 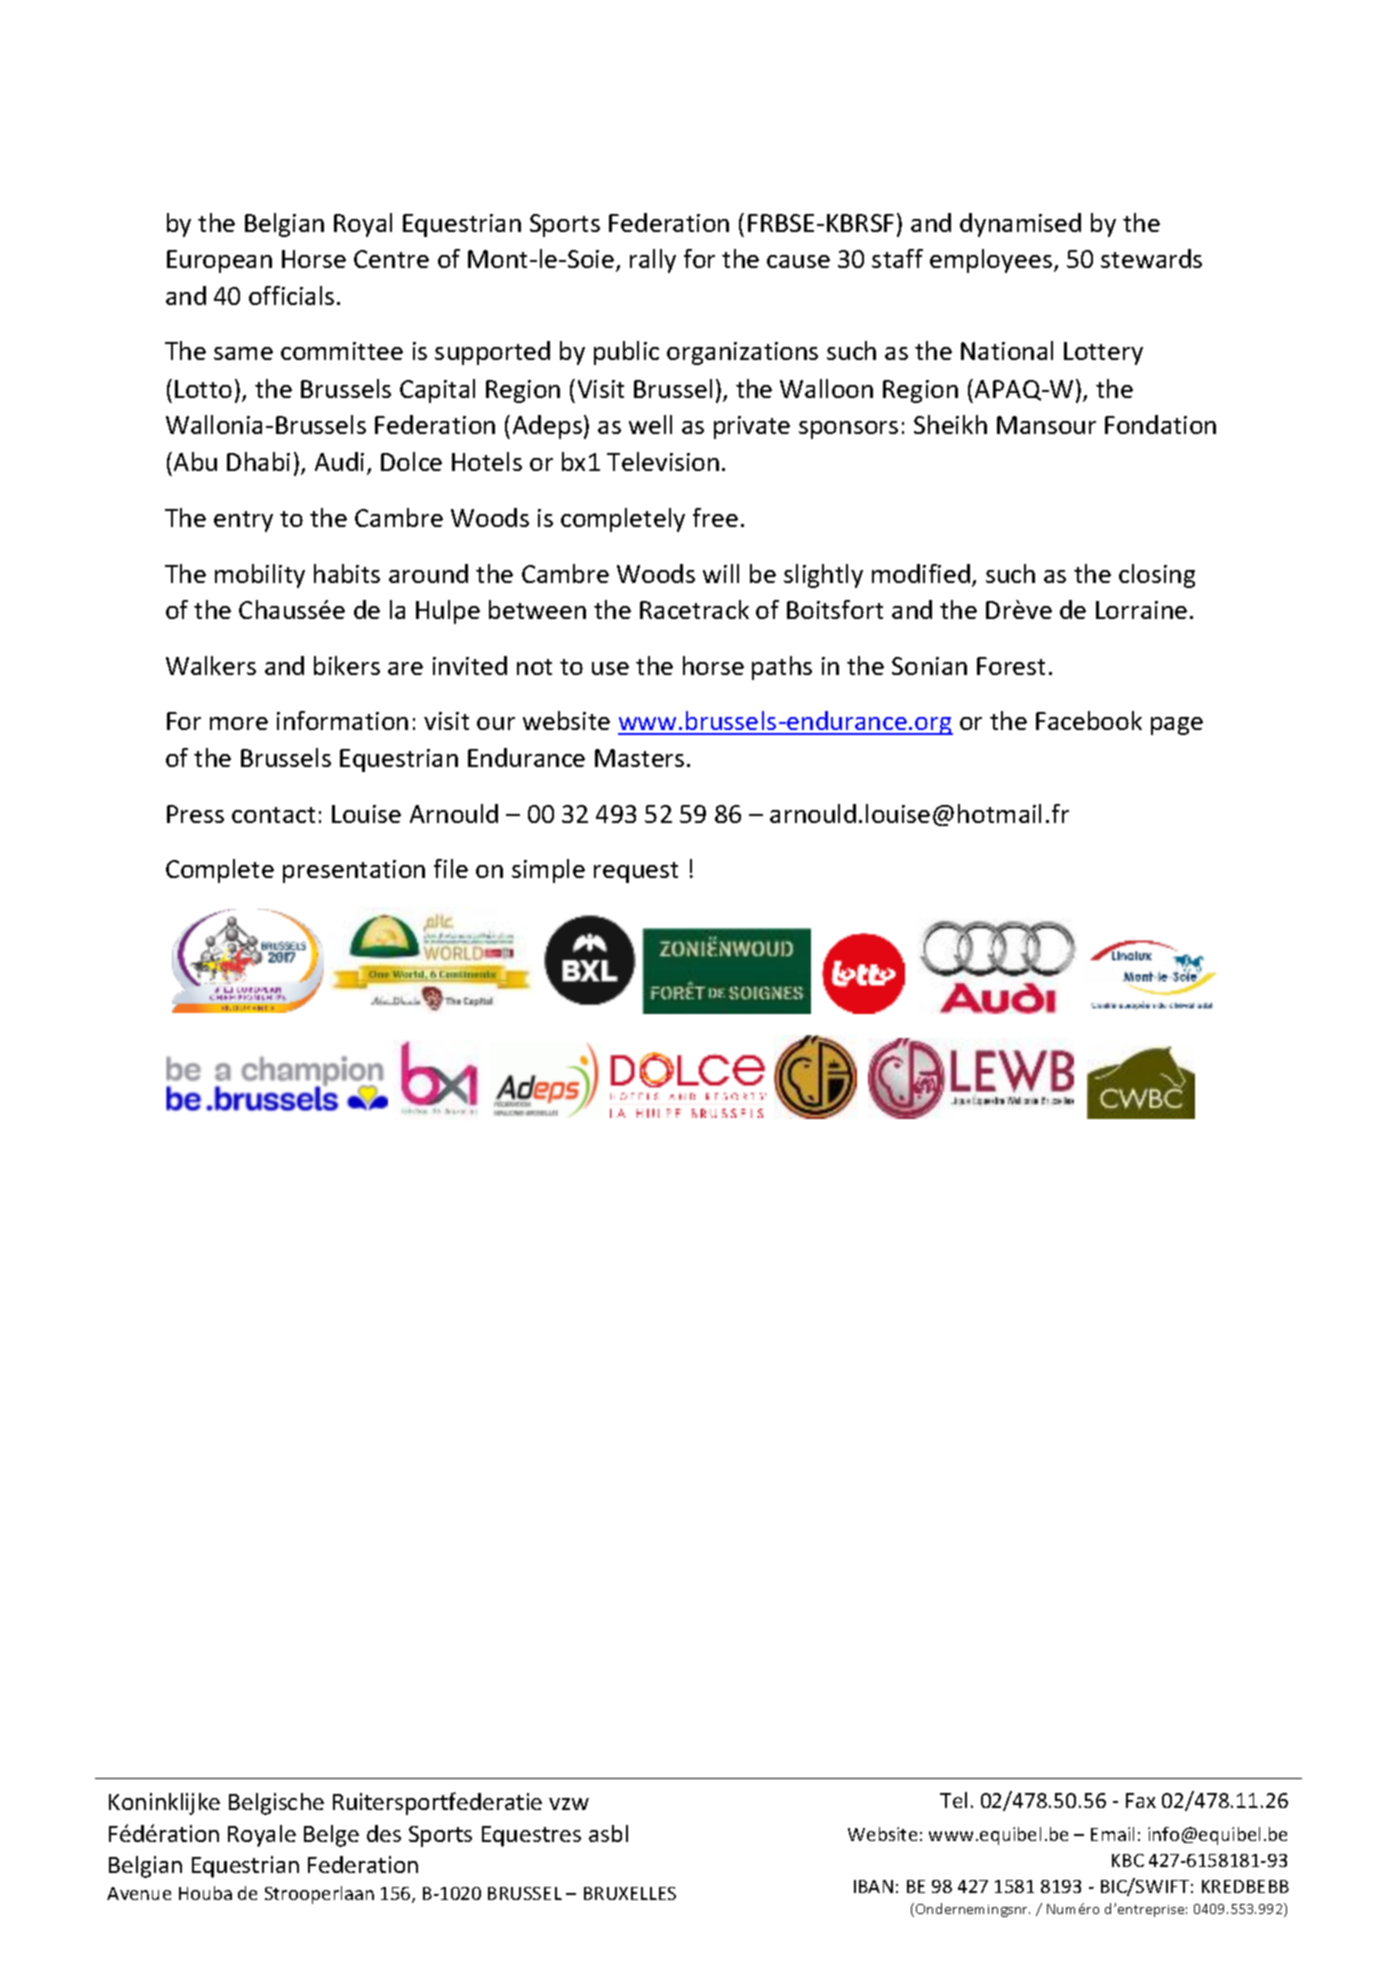 What do you see at coordinates (331, 1836) in the image?
I see `Belge` at bounding box center [331, 1836].
